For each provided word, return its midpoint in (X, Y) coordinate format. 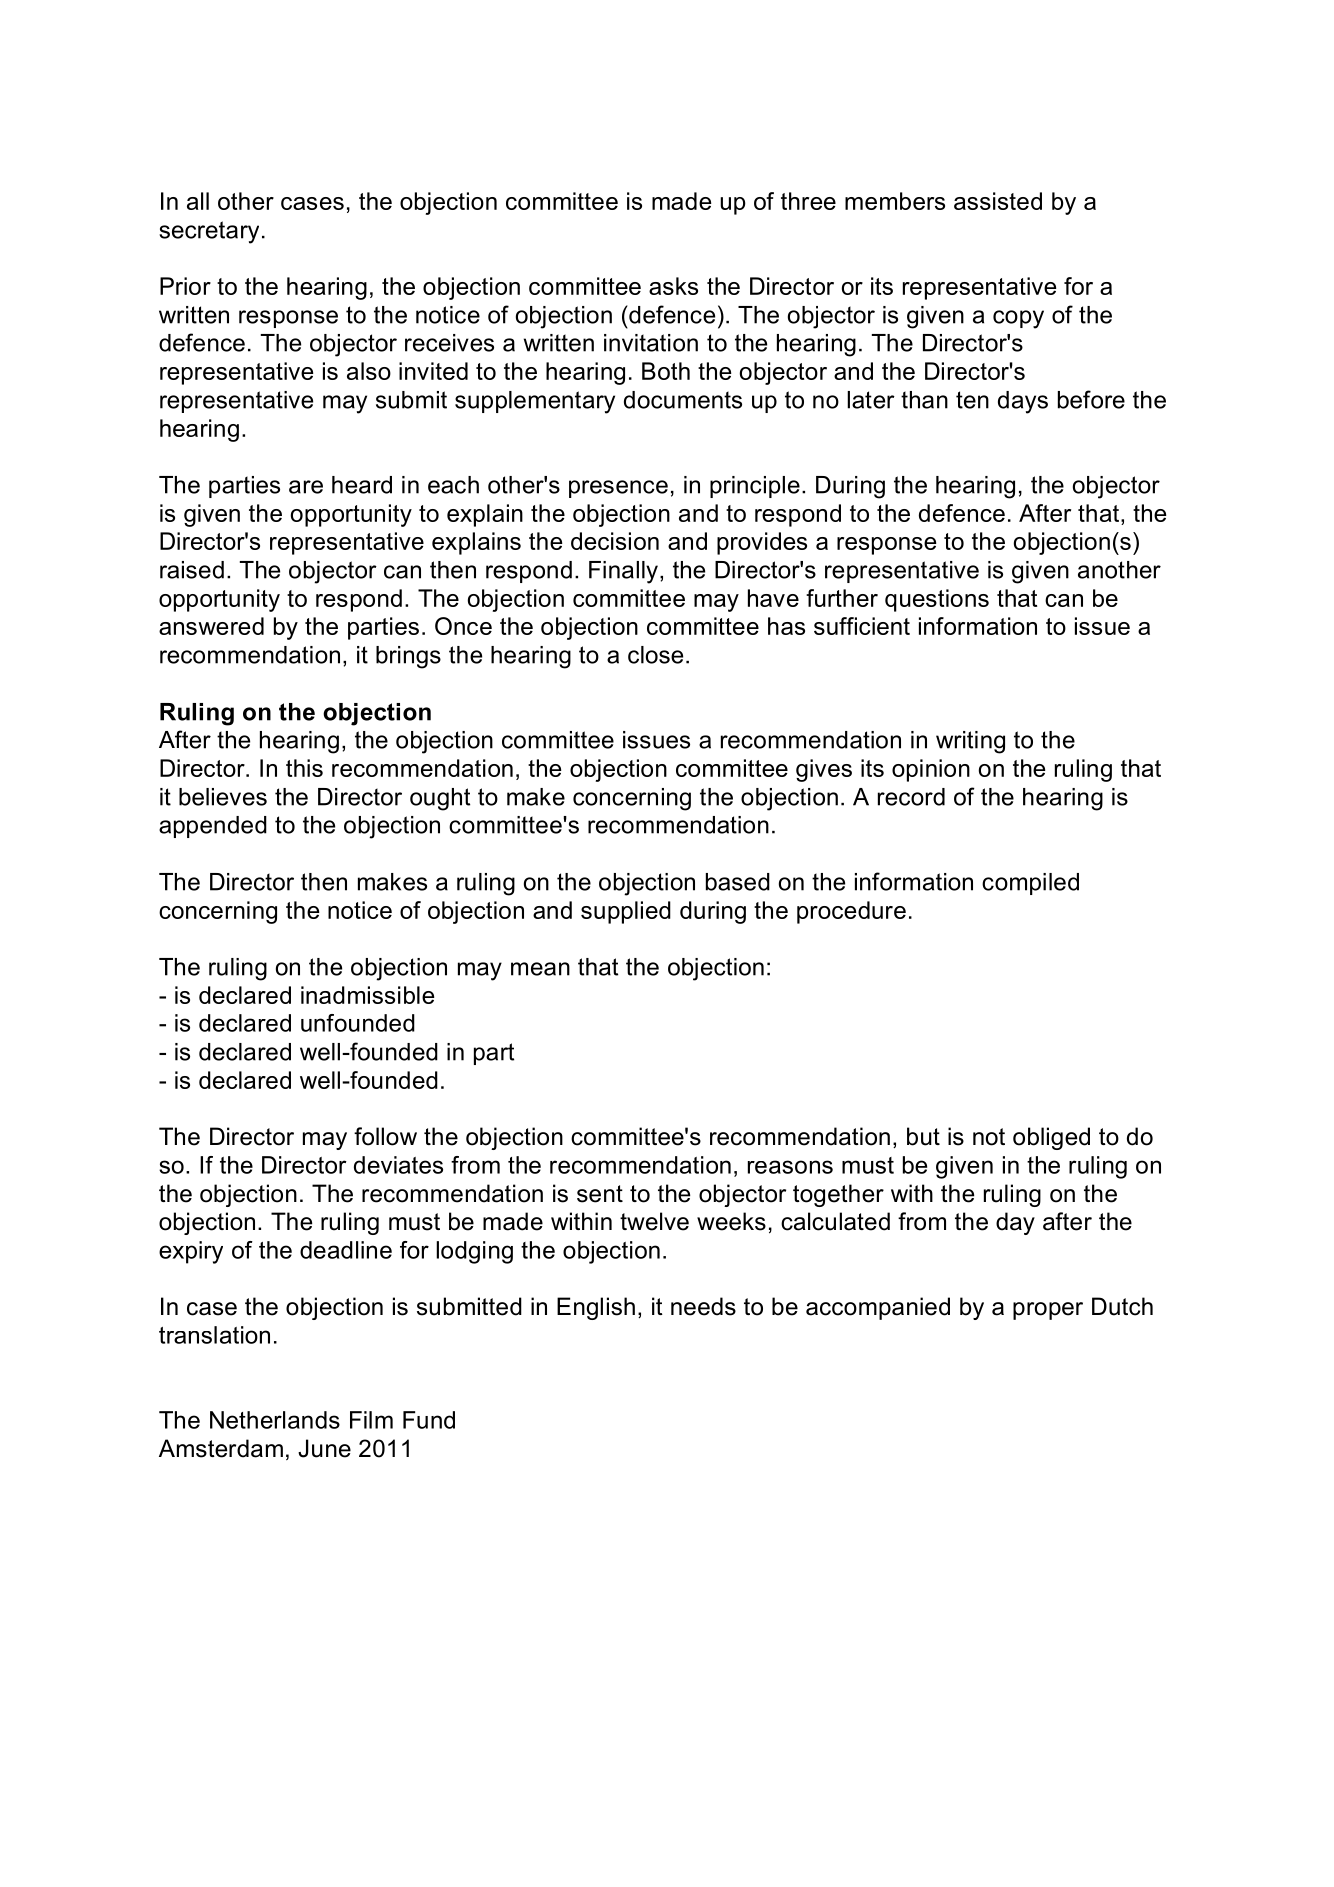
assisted (998, 201)
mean (540, 969)
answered (211, 626)
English (596, 1308)
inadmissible (367, 995)
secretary (209, 232)
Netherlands (275, 1420)
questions (937, 600)
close (655, 655)
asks (673, 286)
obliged (1051, 1138)
